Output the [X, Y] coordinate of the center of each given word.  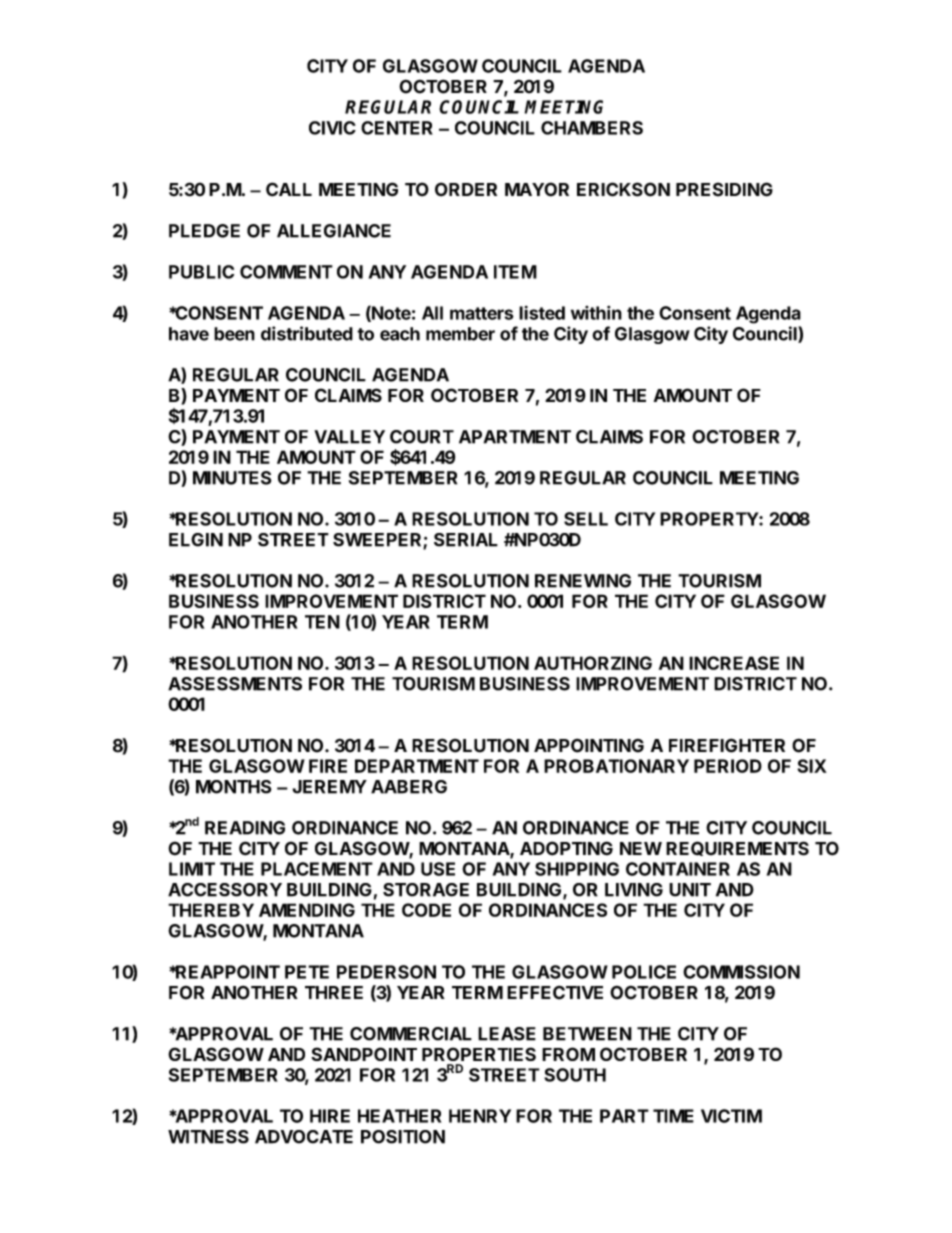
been [234, 334]
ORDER [466, 189]
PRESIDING [724, 189]
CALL [289, 189]
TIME [673, 1116]
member [460, 334]
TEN [322, 622]
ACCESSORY [225, 890]
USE [438, 869]
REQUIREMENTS [737, 848]
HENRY [480, 1116]
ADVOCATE [304, 1137]
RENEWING [583, 581]
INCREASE [734, 663]
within [596, 313]
